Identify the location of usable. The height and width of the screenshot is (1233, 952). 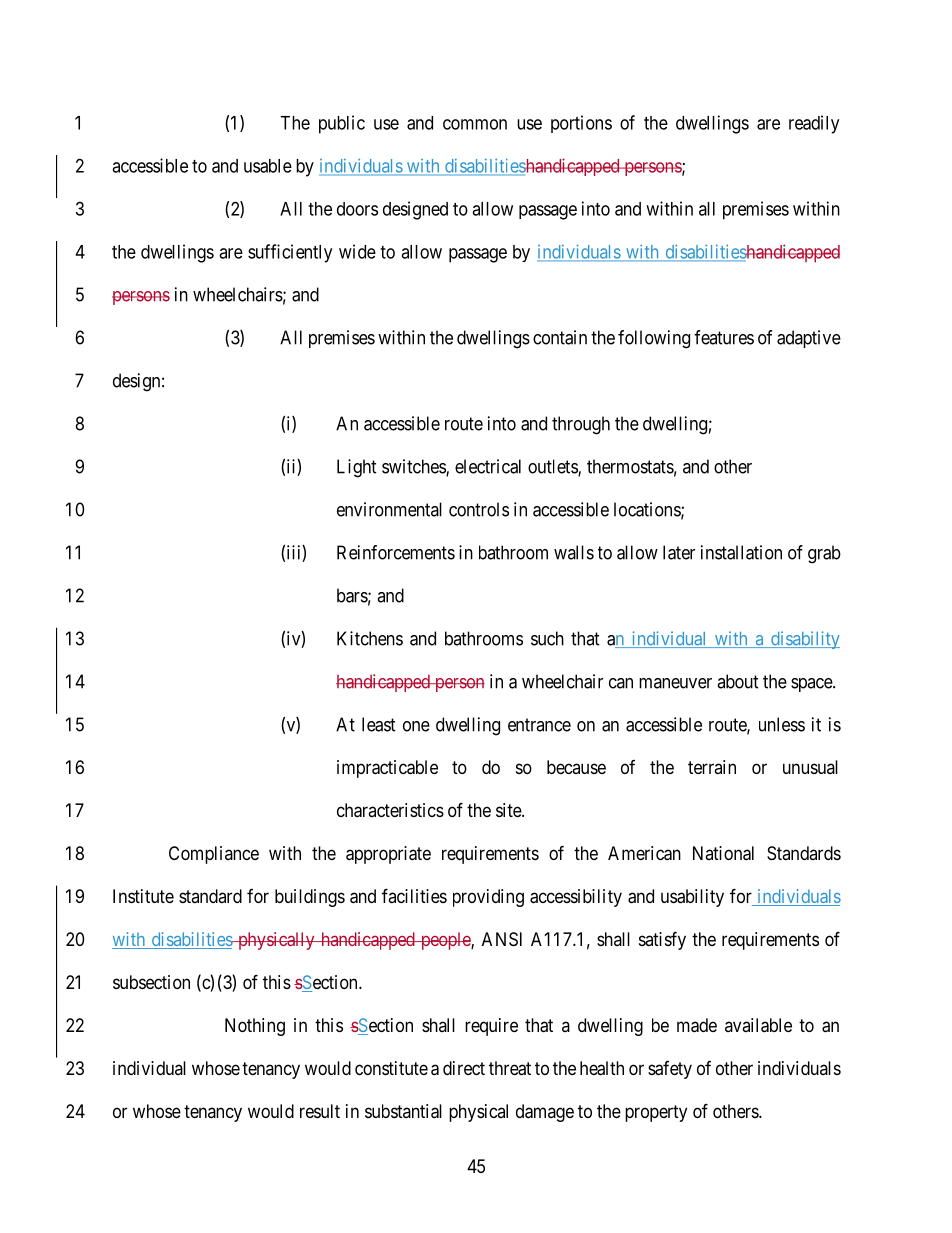
(268, 166).
